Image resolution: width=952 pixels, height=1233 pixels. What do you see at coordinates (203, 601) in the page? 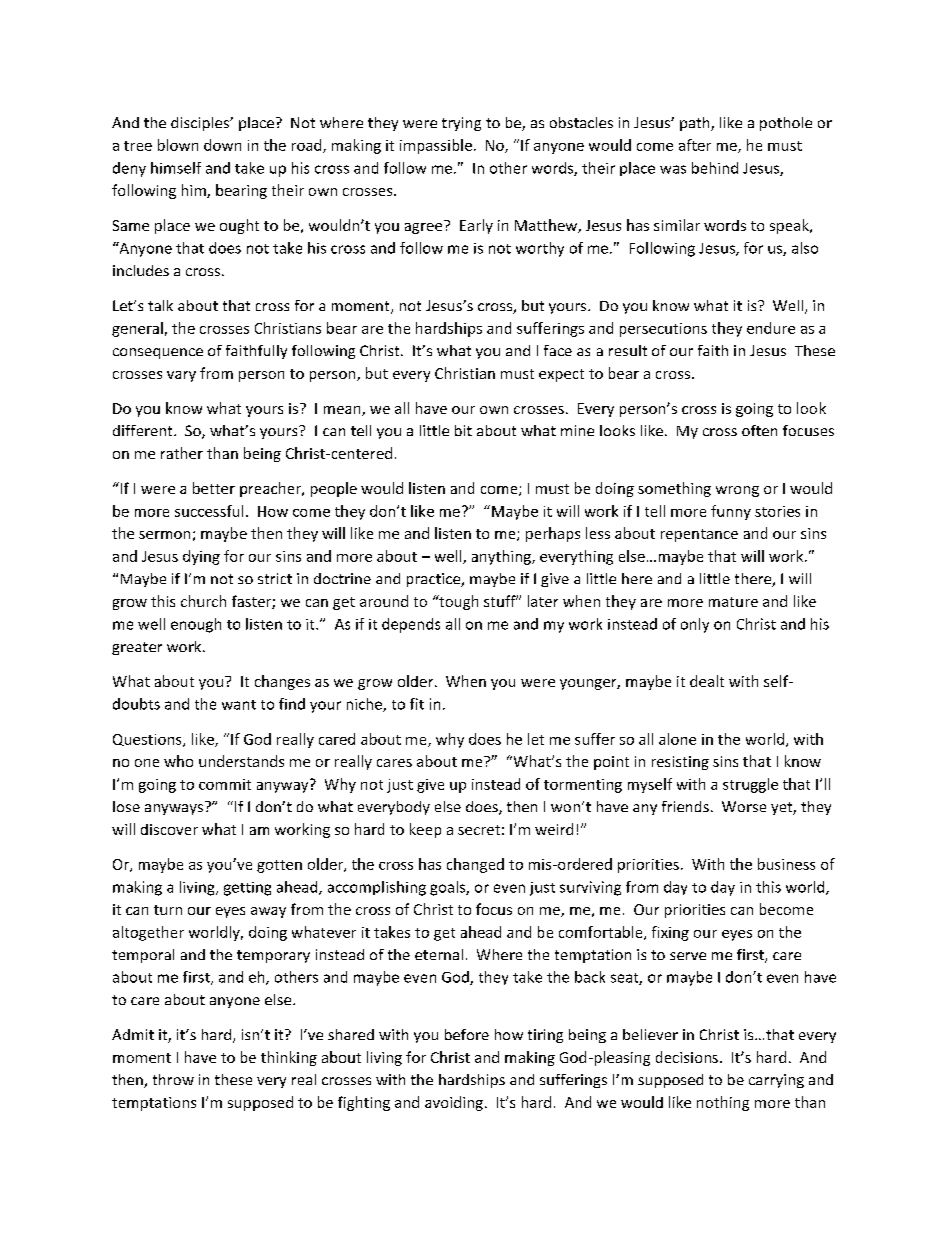
I see `church` at bounding box center [203, 601].
